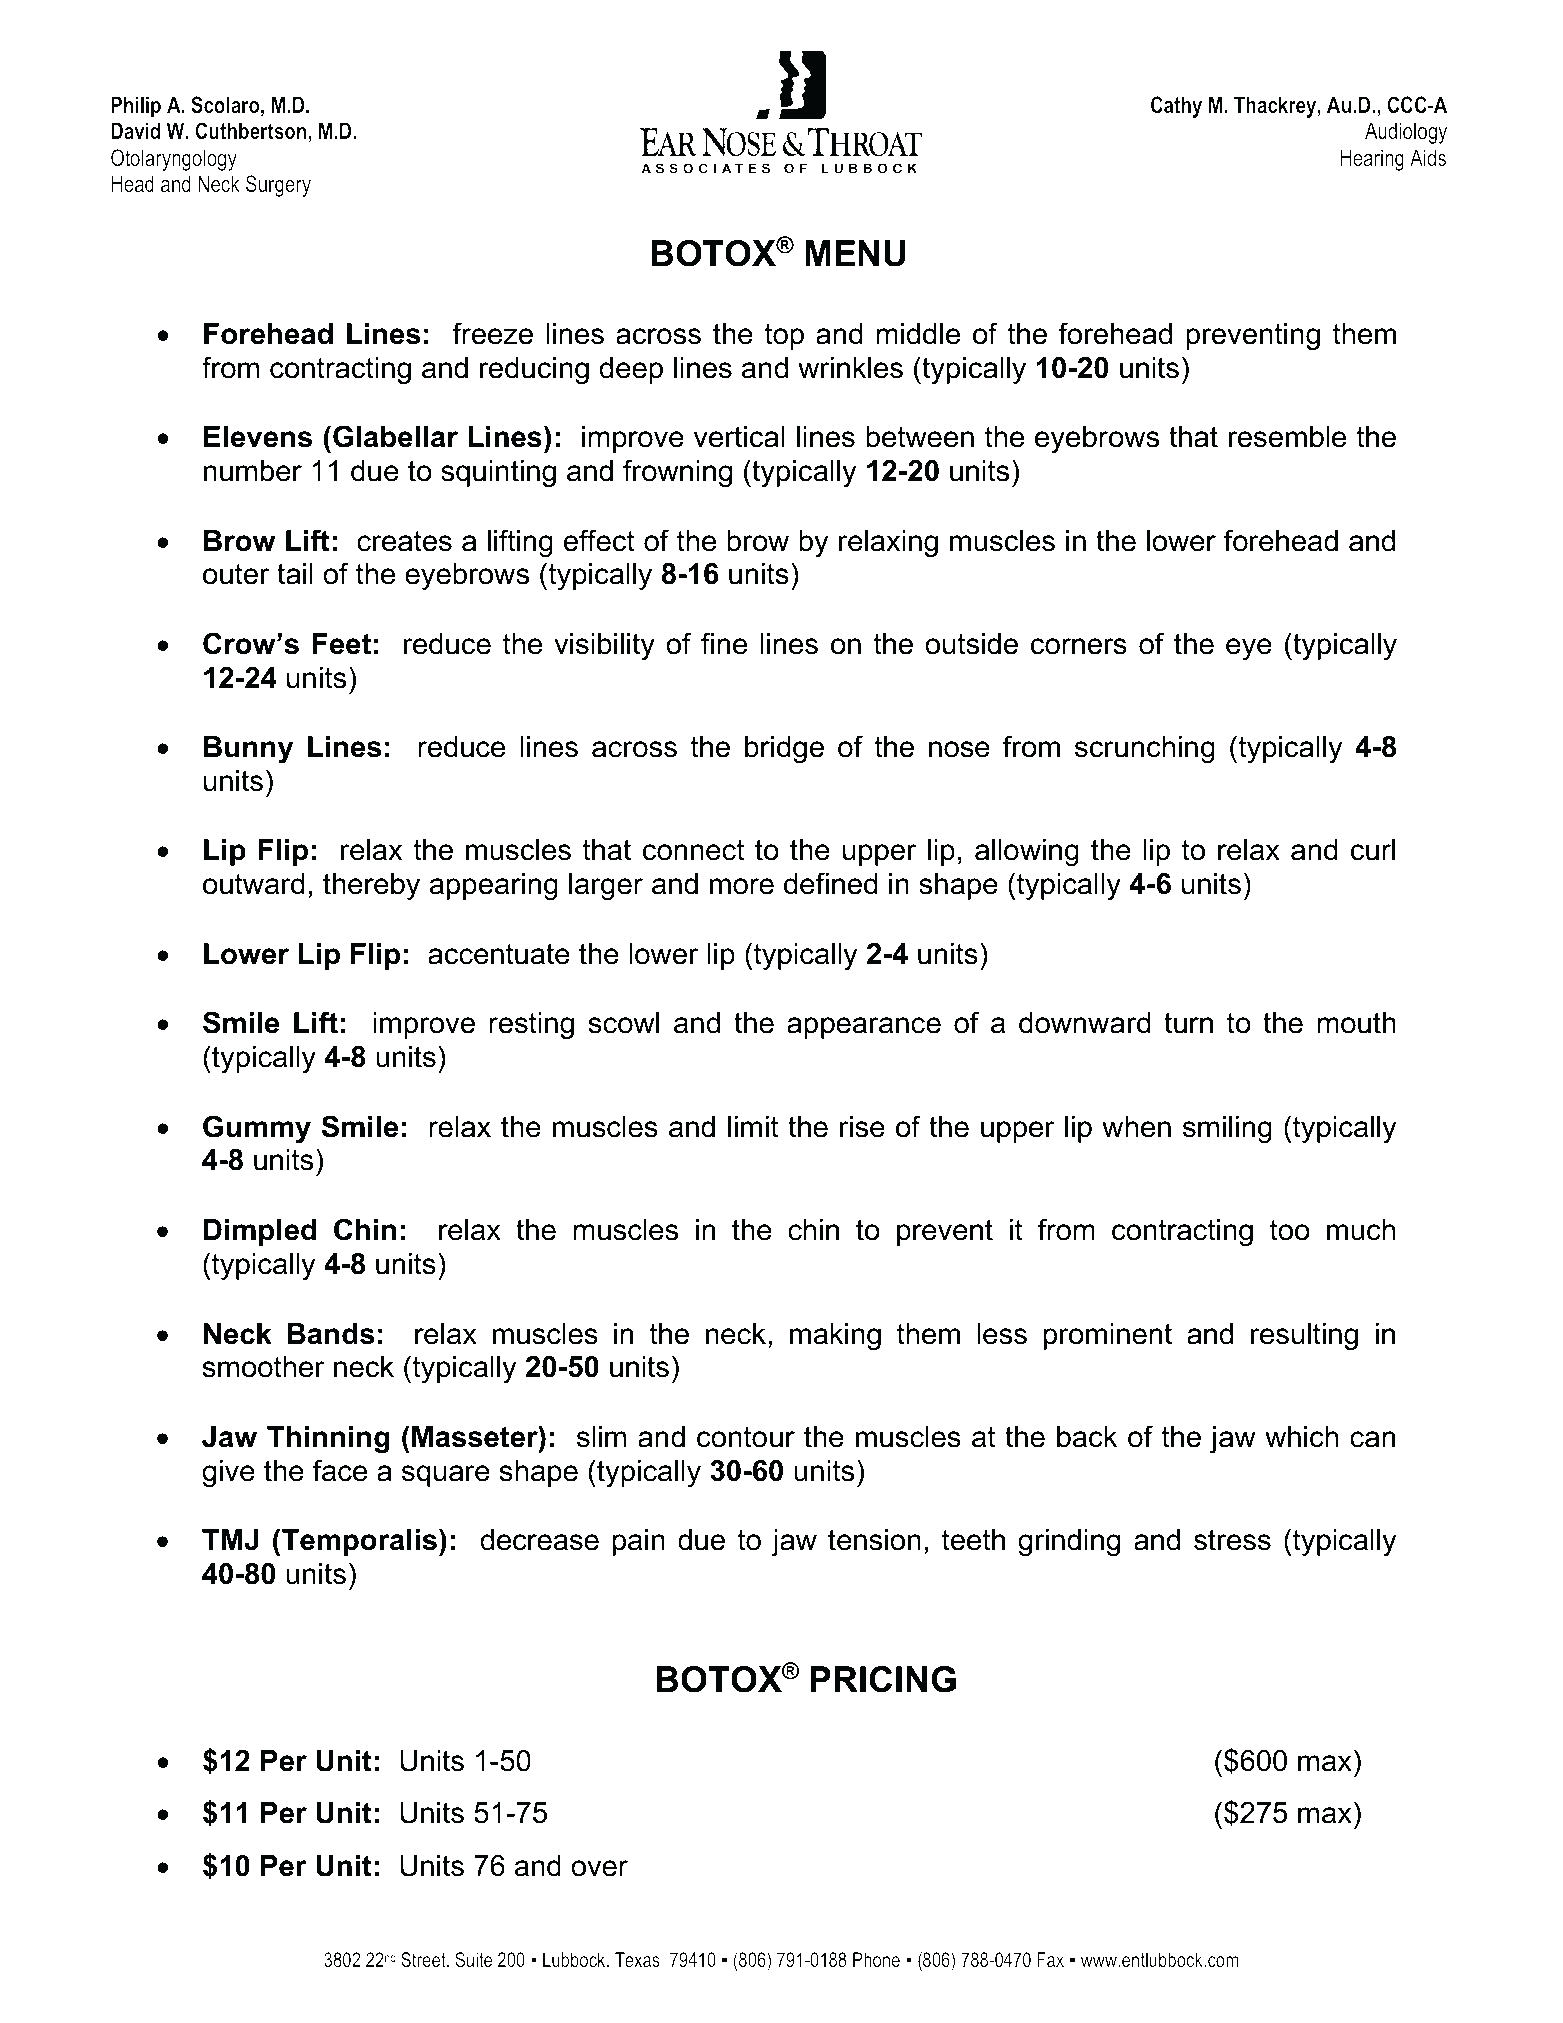 The image size is (1563, 2023). Describe the element at coordinates (1301, 1437) in the document. I see `which` at that location.
